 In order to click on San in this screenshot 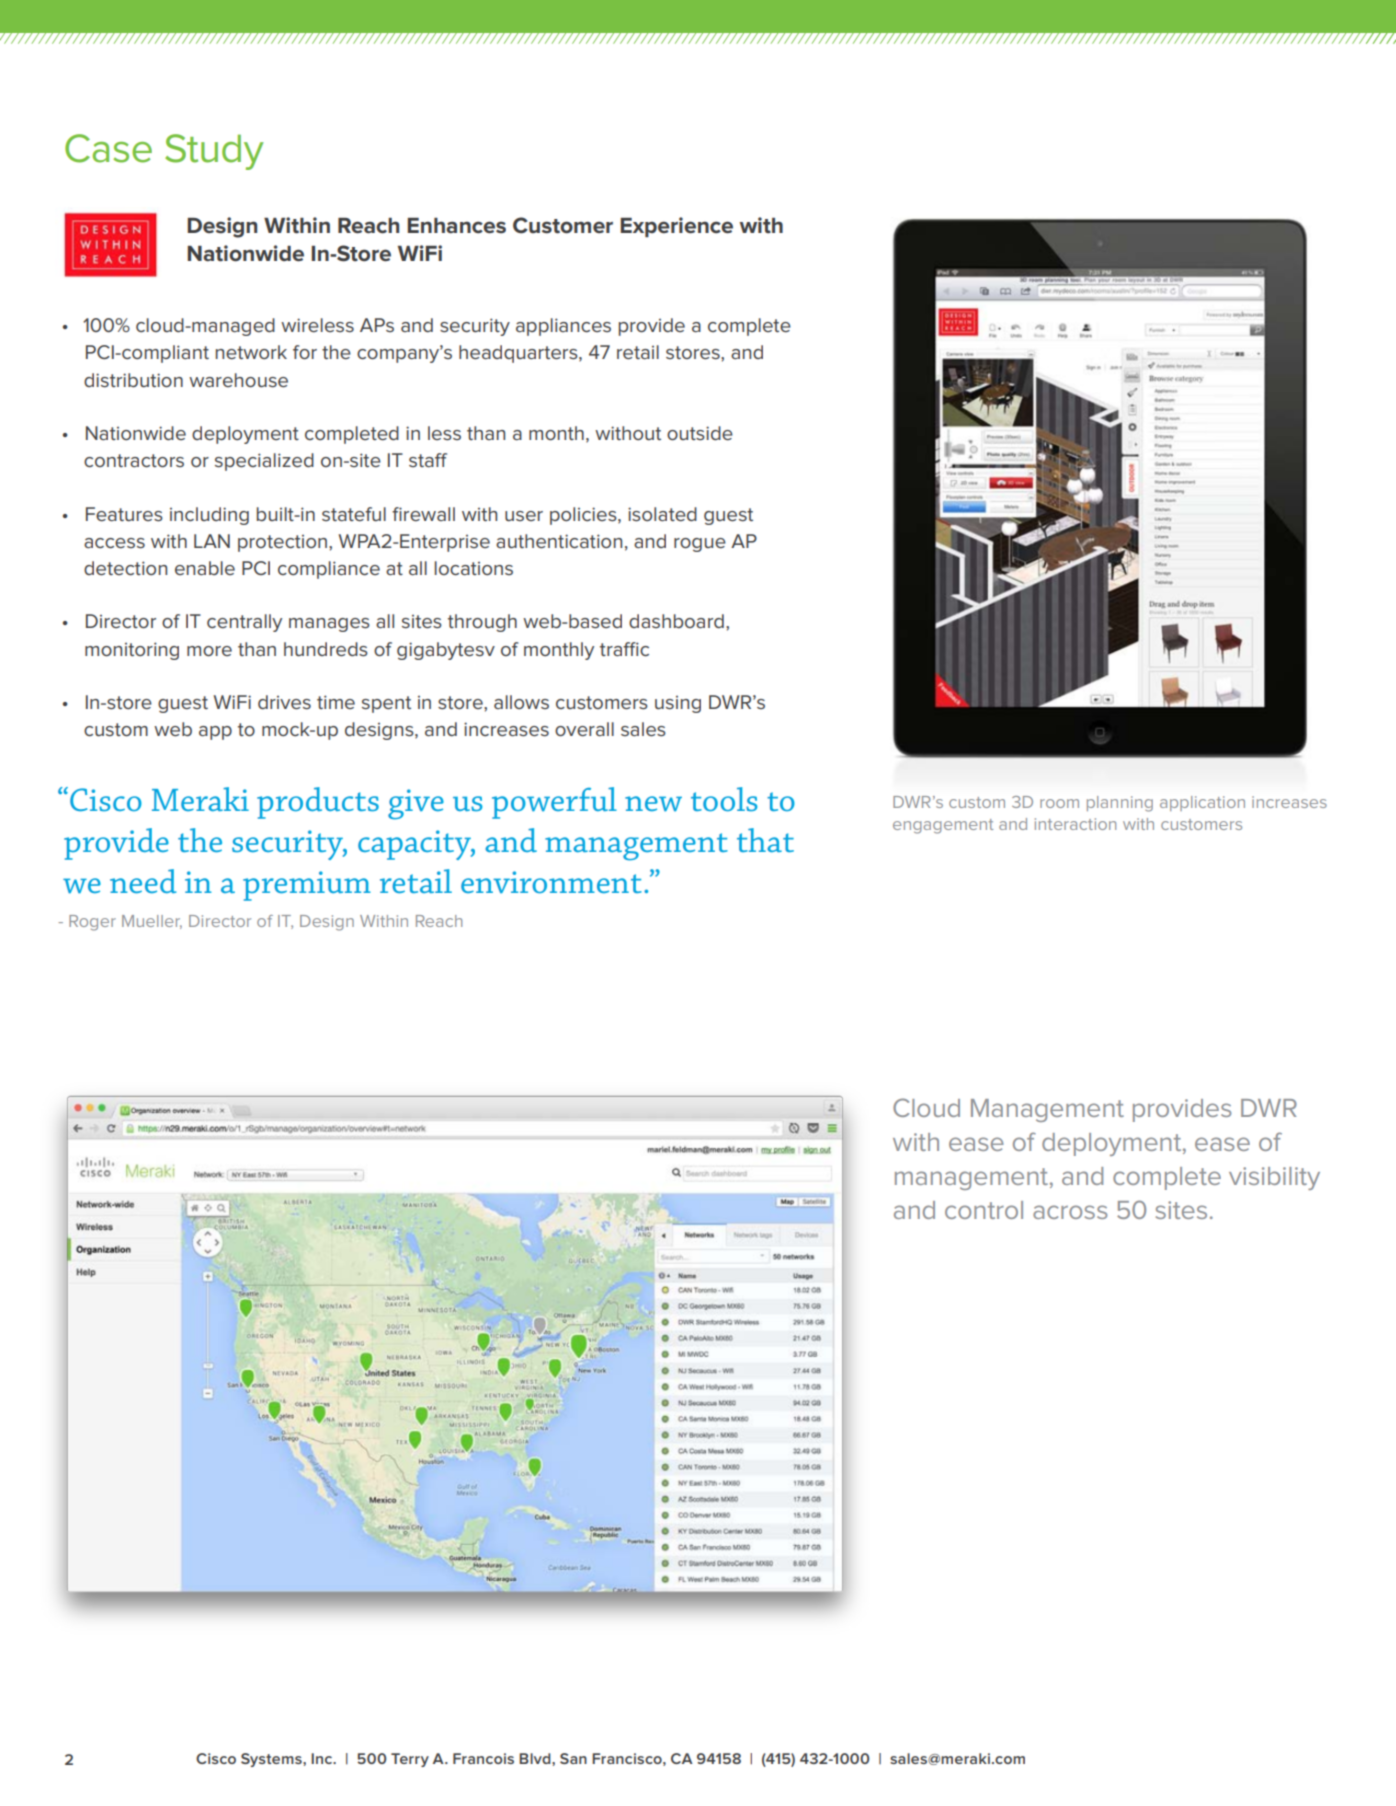, I will do `click(573, 1758)`.
